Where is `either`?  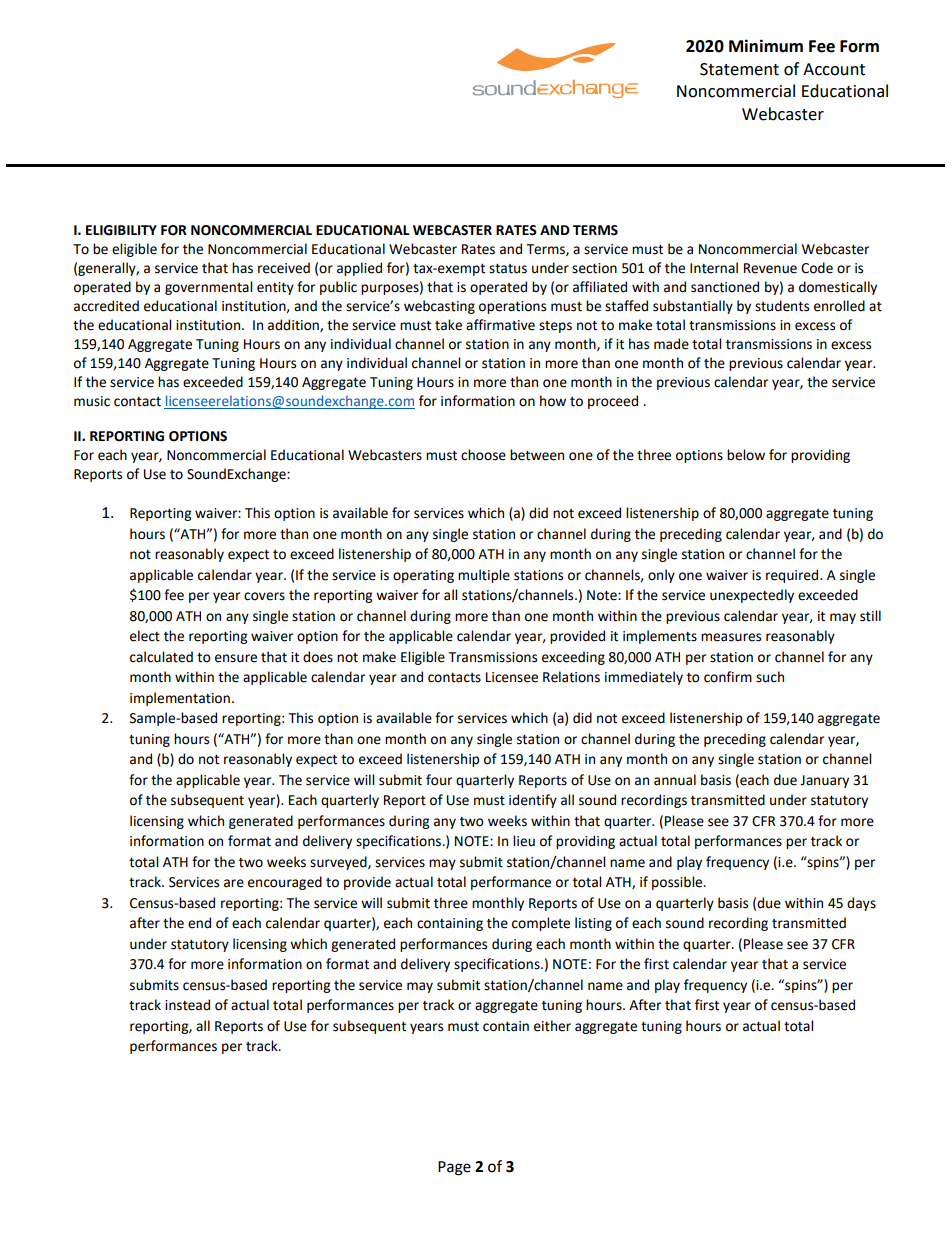
either is located at coordinates (552, 1026).
